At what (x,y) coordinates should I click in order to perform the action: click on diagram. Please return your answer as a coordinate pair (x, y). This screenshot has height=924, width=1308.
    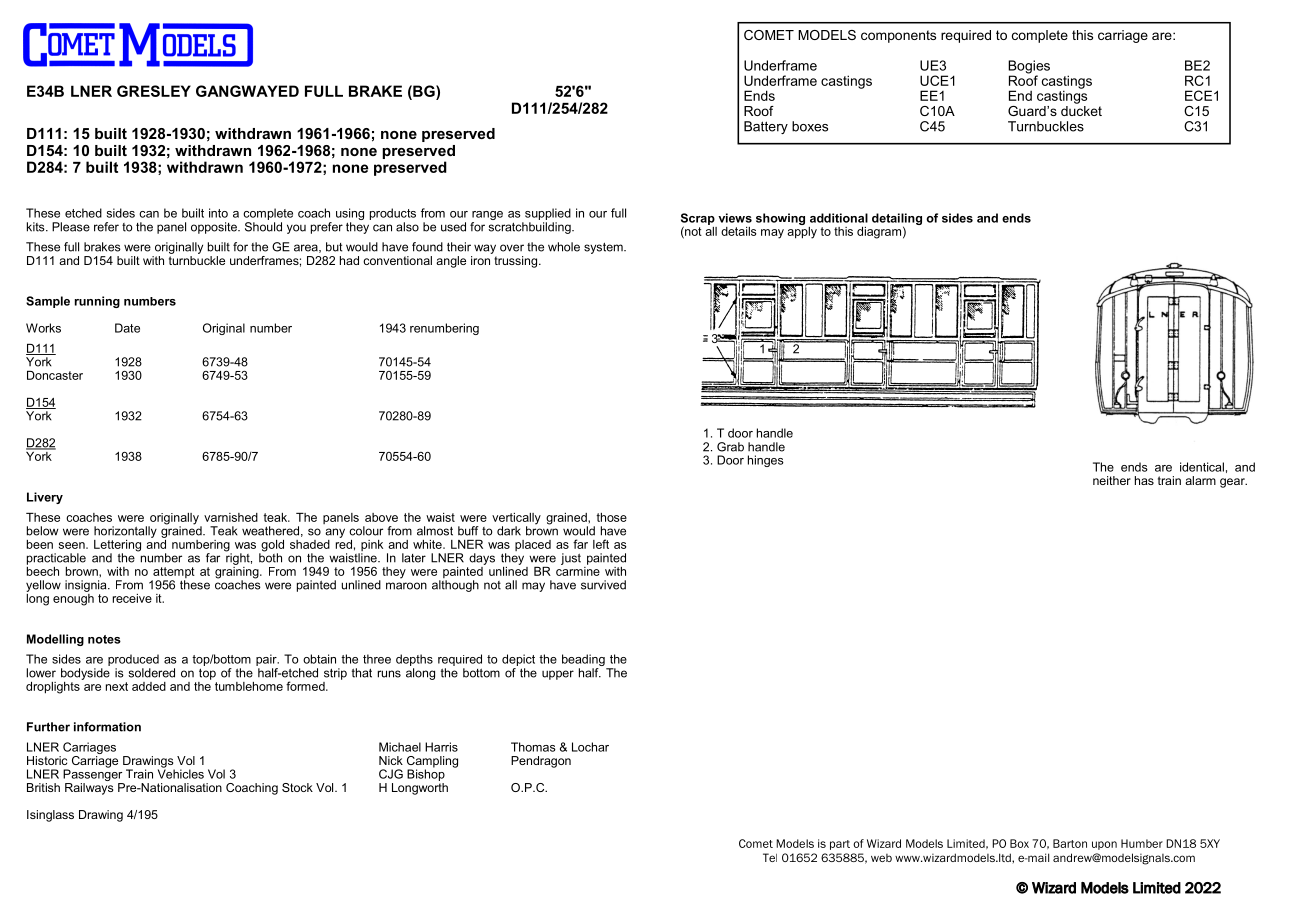
    Looking at the image, I should click on (879, 233).
